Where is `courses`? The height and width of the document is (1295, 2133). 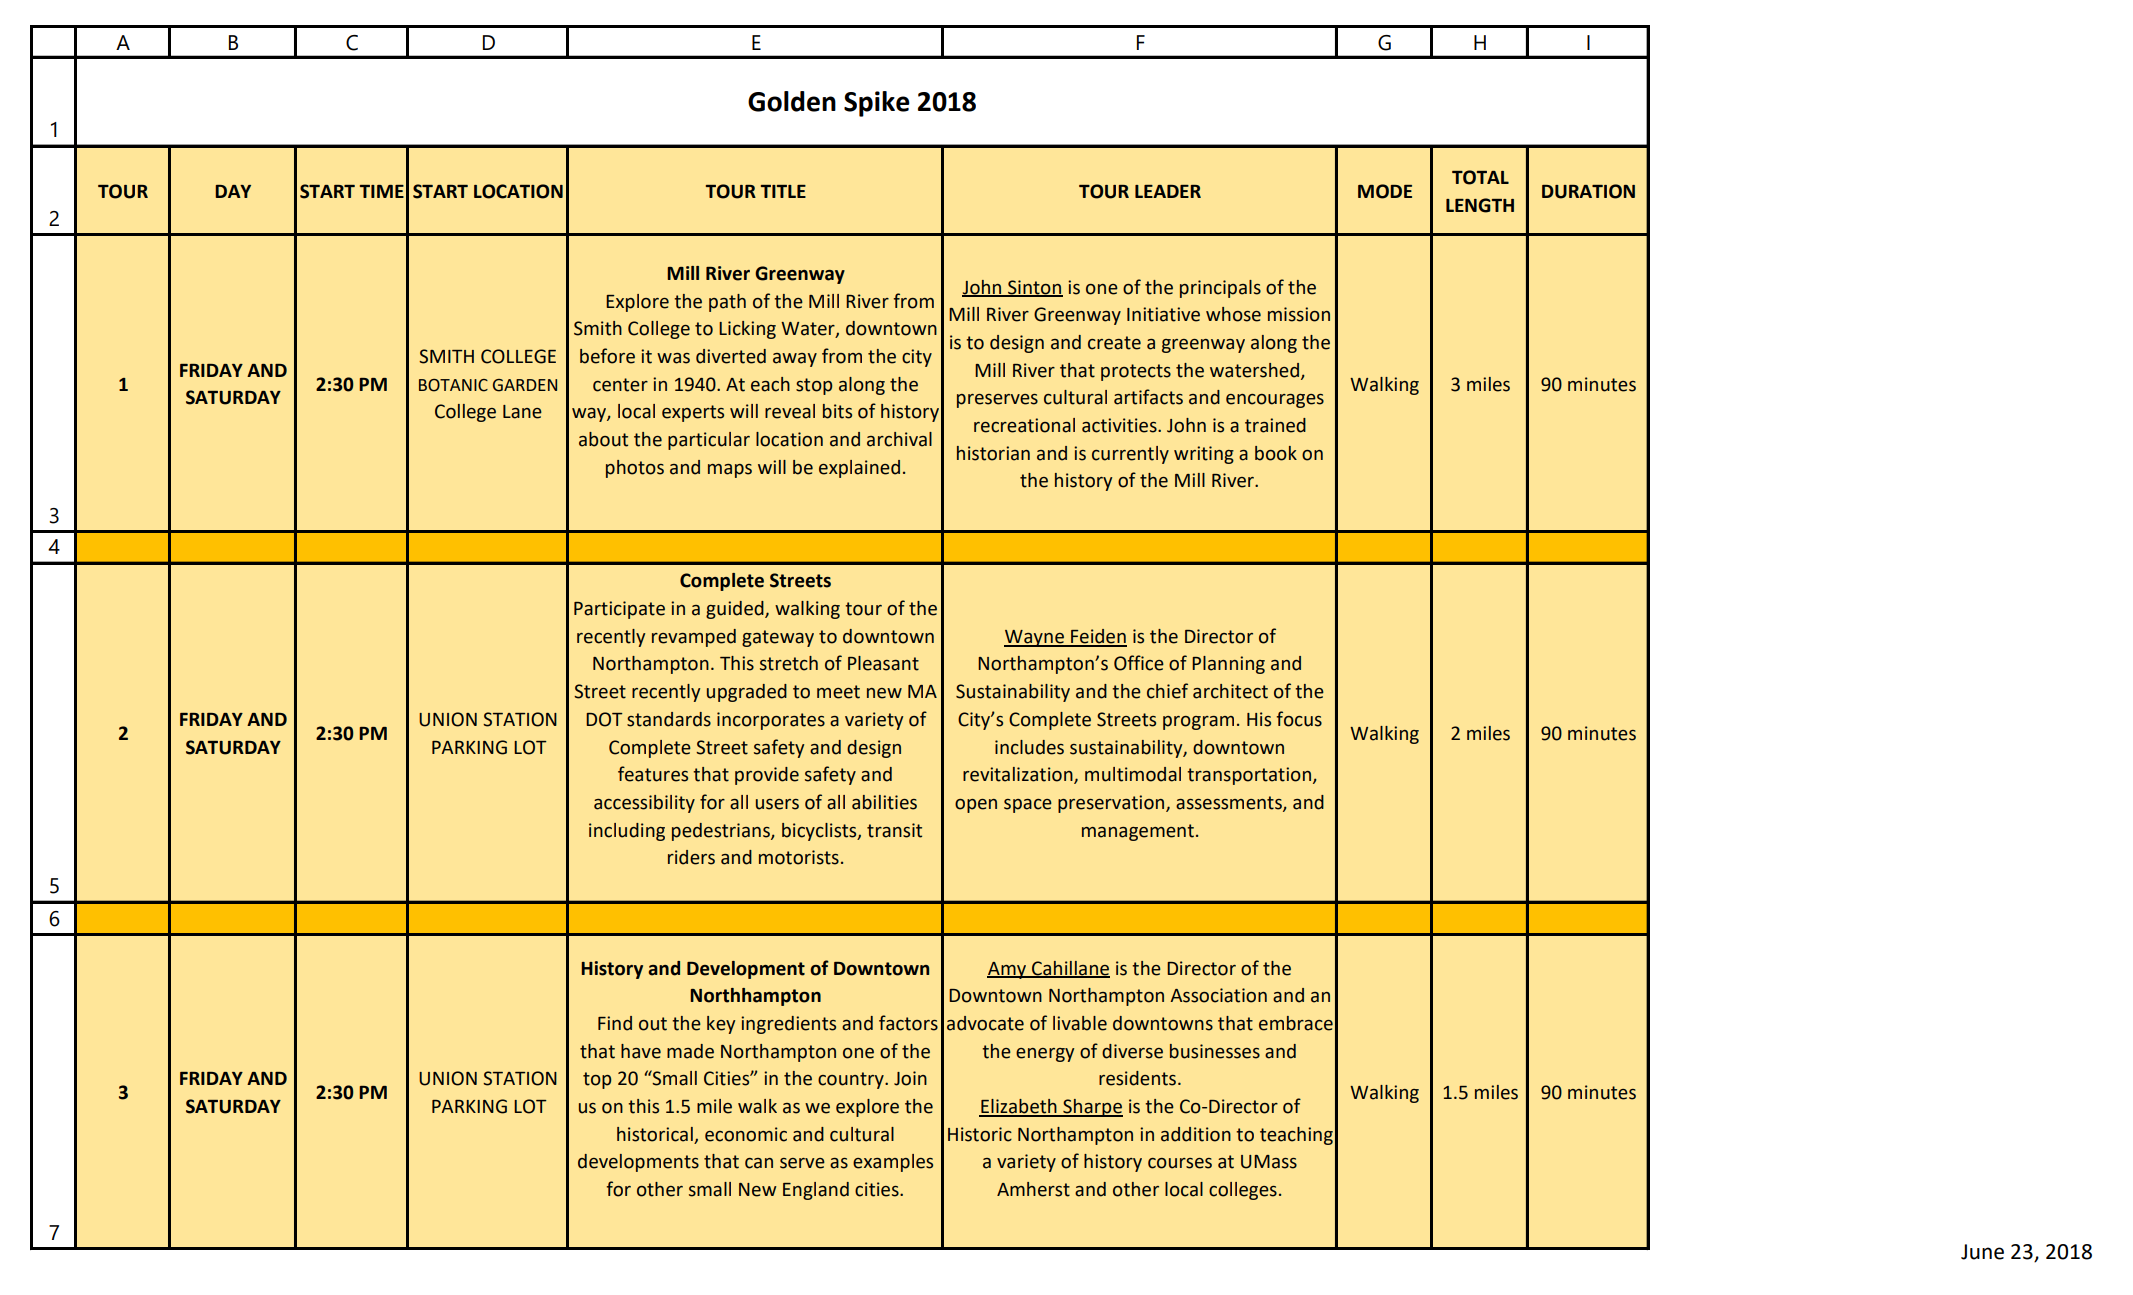 courses is located at coordinates (1180, 1163).
